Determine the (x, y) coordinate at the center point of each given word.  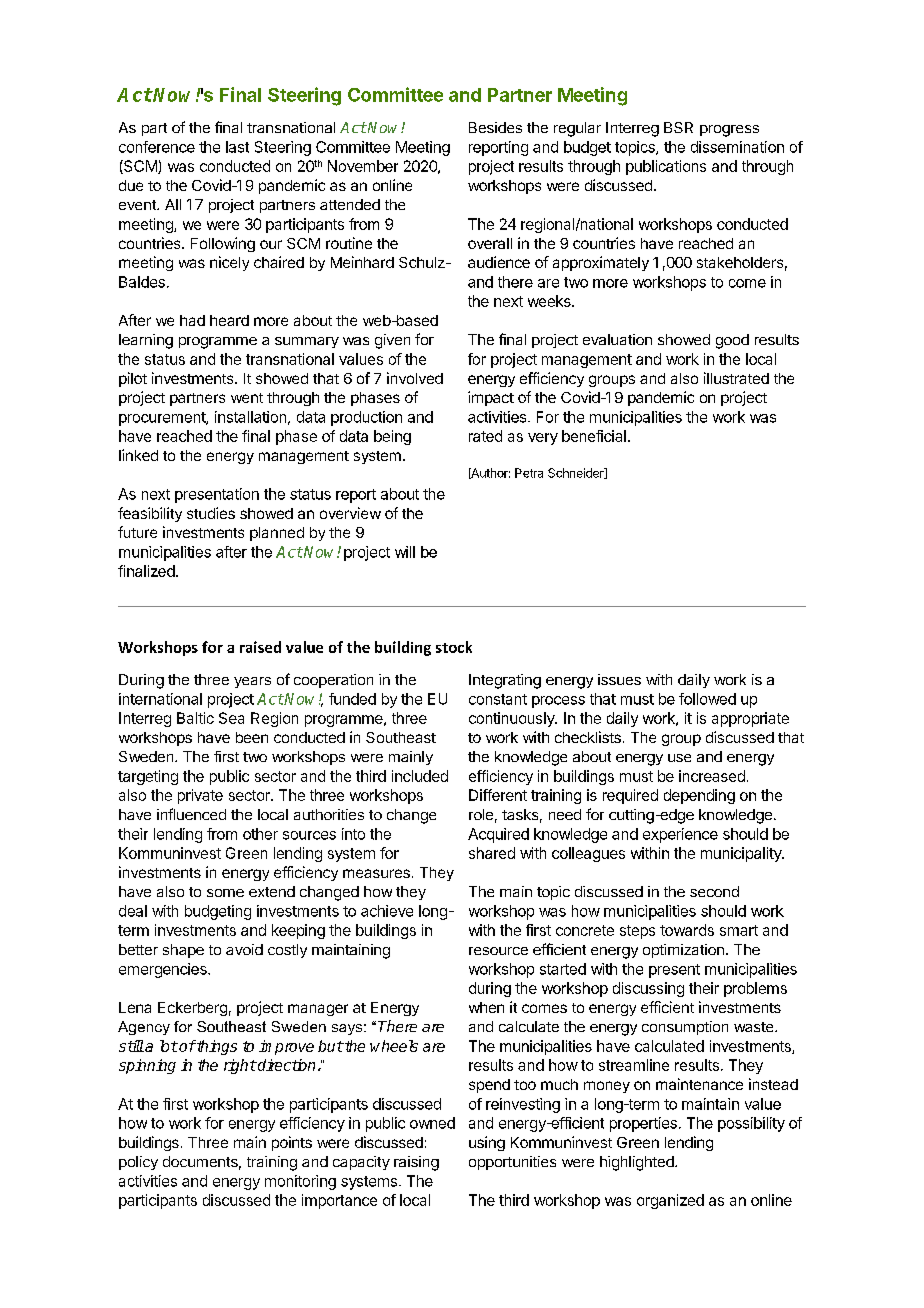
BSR (678, 127)
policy (138, 1163)
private (200, 796)
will (405, 552)
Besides (495, 127)
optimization (683, 951)
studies (211, 513)
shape (183, 951)
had (192, 320)
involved (415, 378)
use (679, 758)
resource (498, 951)
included (420, 776)
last (237, 147)
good (732, 341)
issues (619, 679)
